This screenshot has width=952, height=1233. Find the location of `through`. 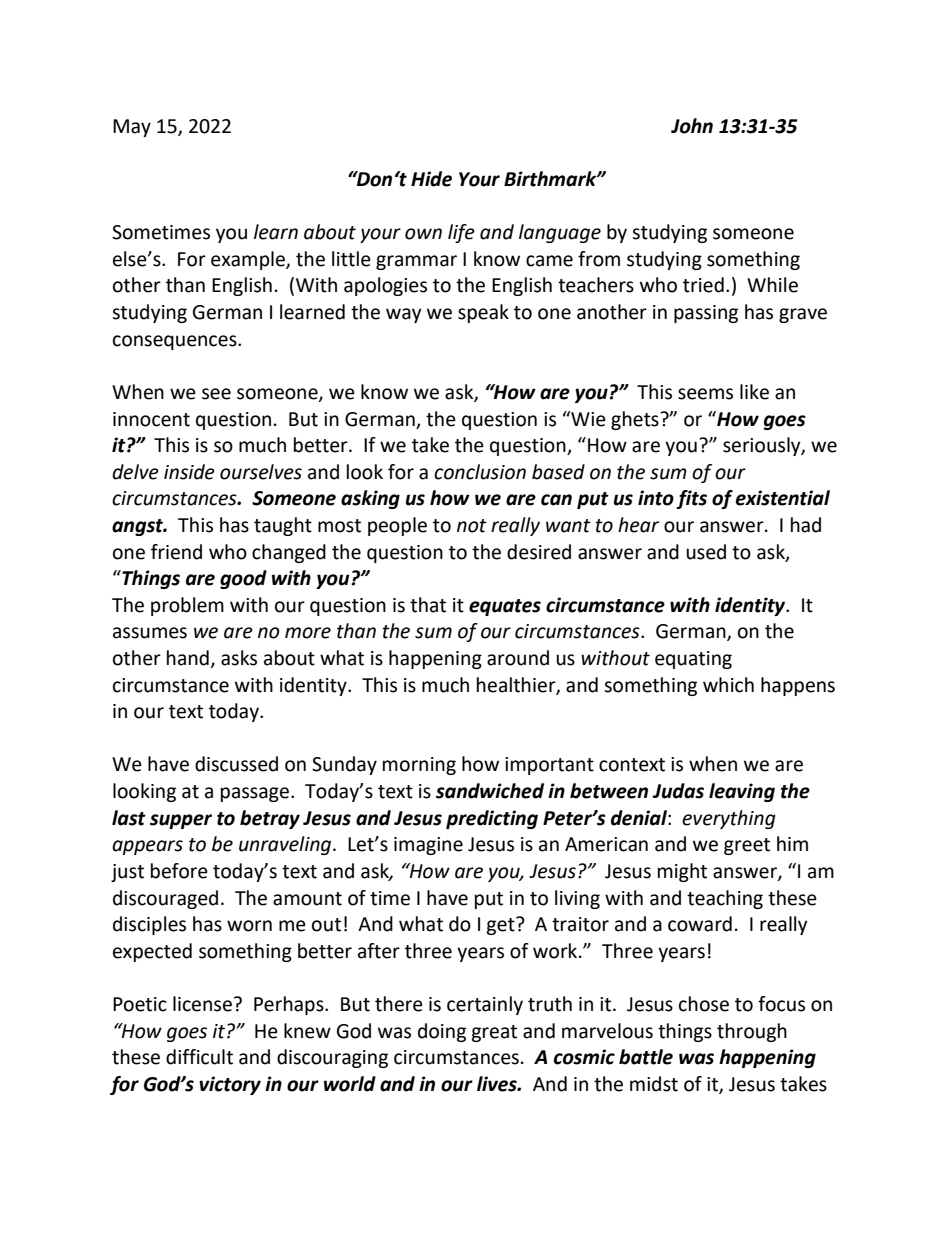

through is located at coordinates (752, 1032).
